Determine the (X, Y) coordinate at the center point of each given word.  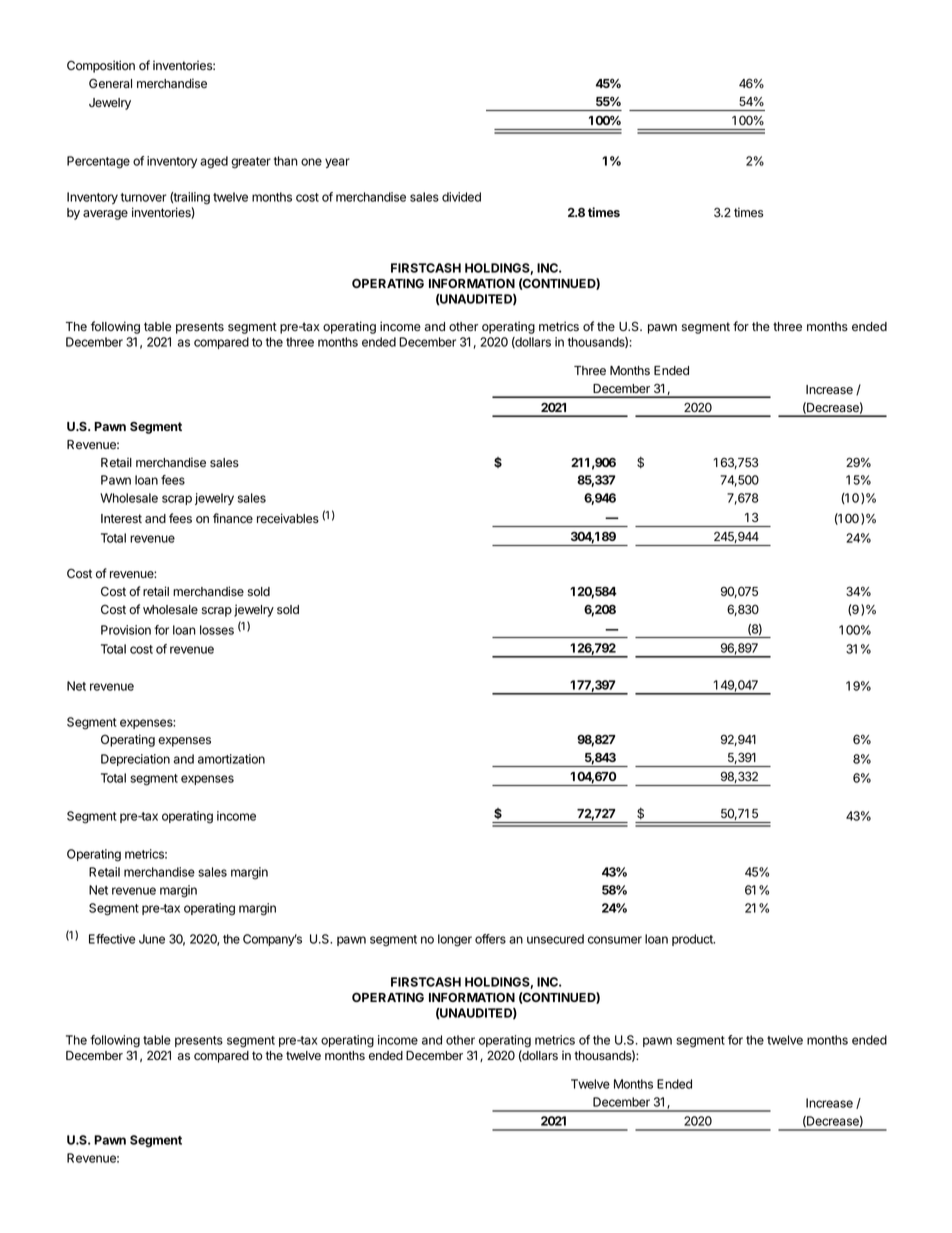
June (152, 939)
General (110, 83)
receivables (288, 518)
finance (233, 518)
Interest (121, 518)
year (337, 163)
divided (461, 197)
